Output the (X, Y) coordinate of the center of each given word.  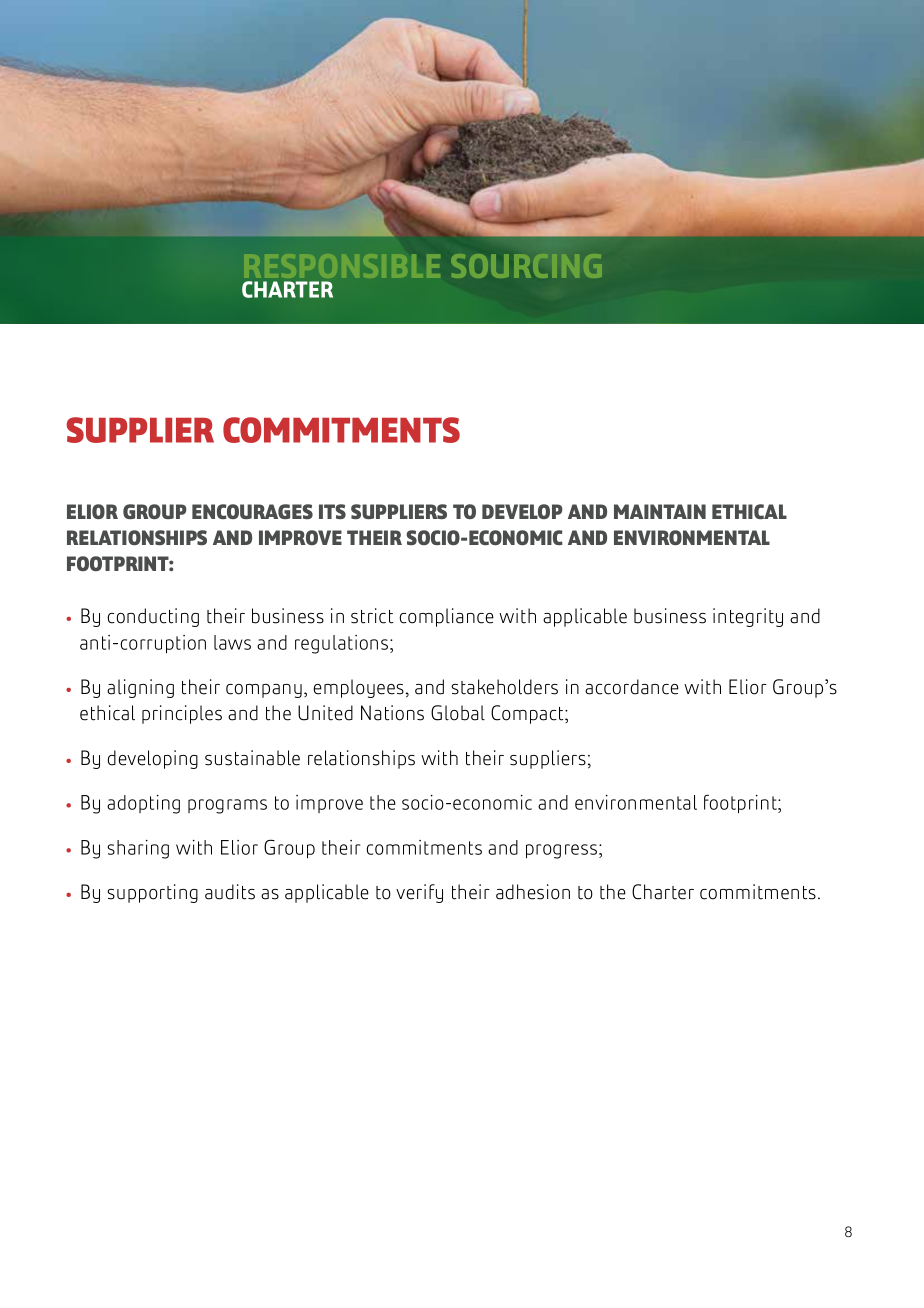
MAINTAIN (660, 511)
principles (182, 714)
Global (458, 713)
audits (230, 892)
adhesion (533, 892)
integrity (748, 617)
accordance (632, 687)
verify (419, 893)
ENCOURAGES (252, 511)
